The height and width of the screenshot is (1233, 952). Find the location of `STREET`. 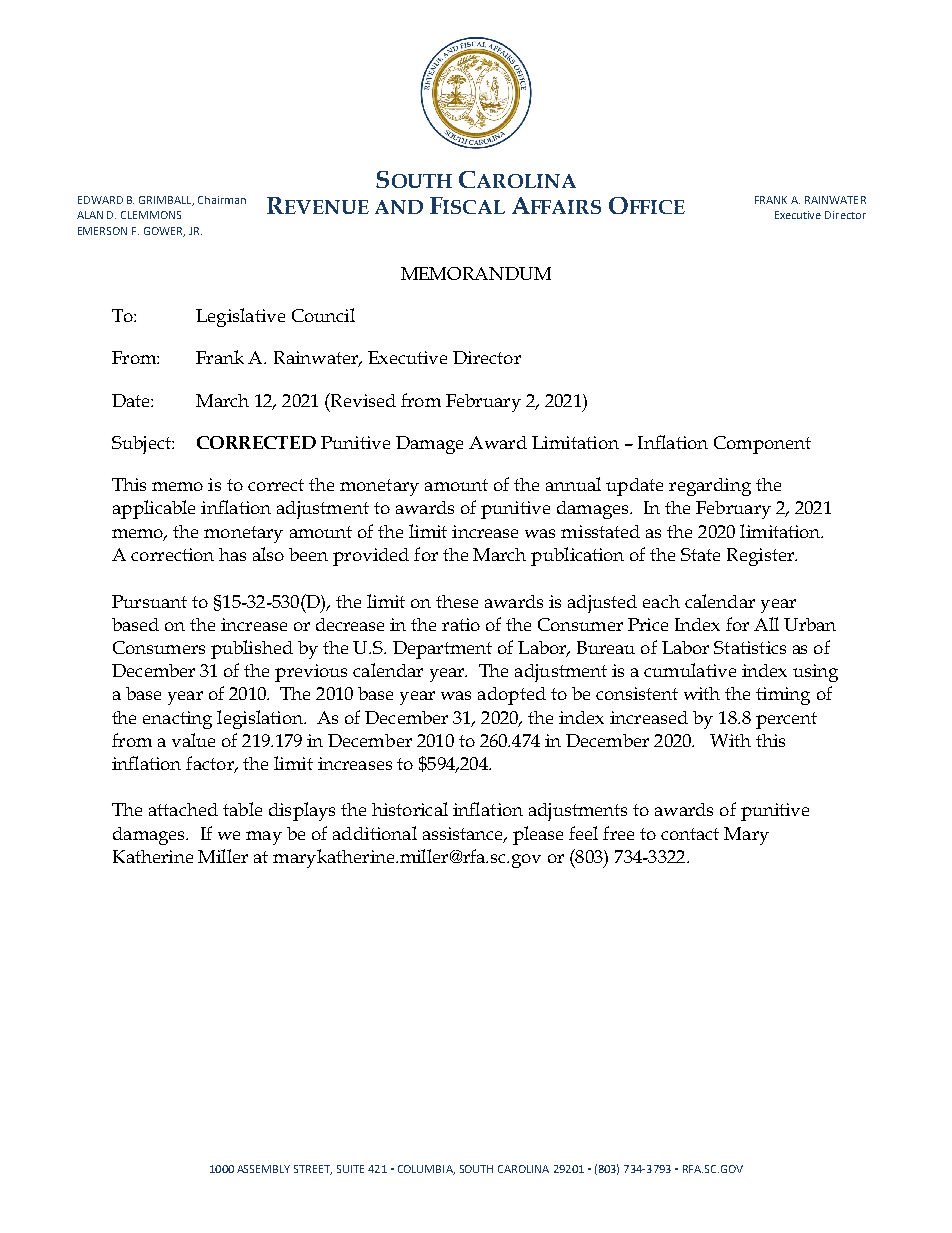

STREET is located at coordinates (313, 1170).
